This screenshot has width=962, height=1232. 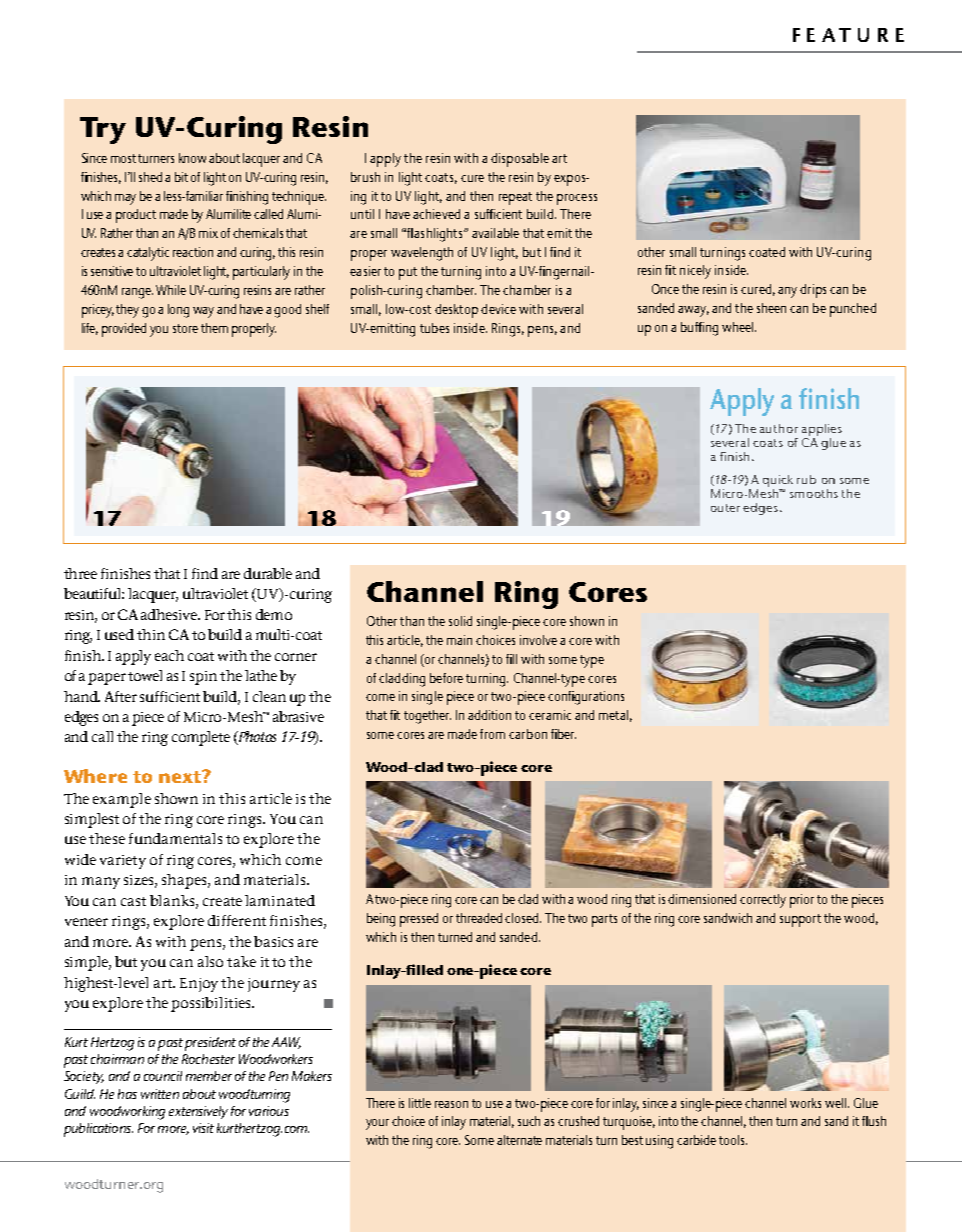 What do you see at coordinates (185, 328) in the screenshot?
I see `store` at bounding box center [185, 328].
